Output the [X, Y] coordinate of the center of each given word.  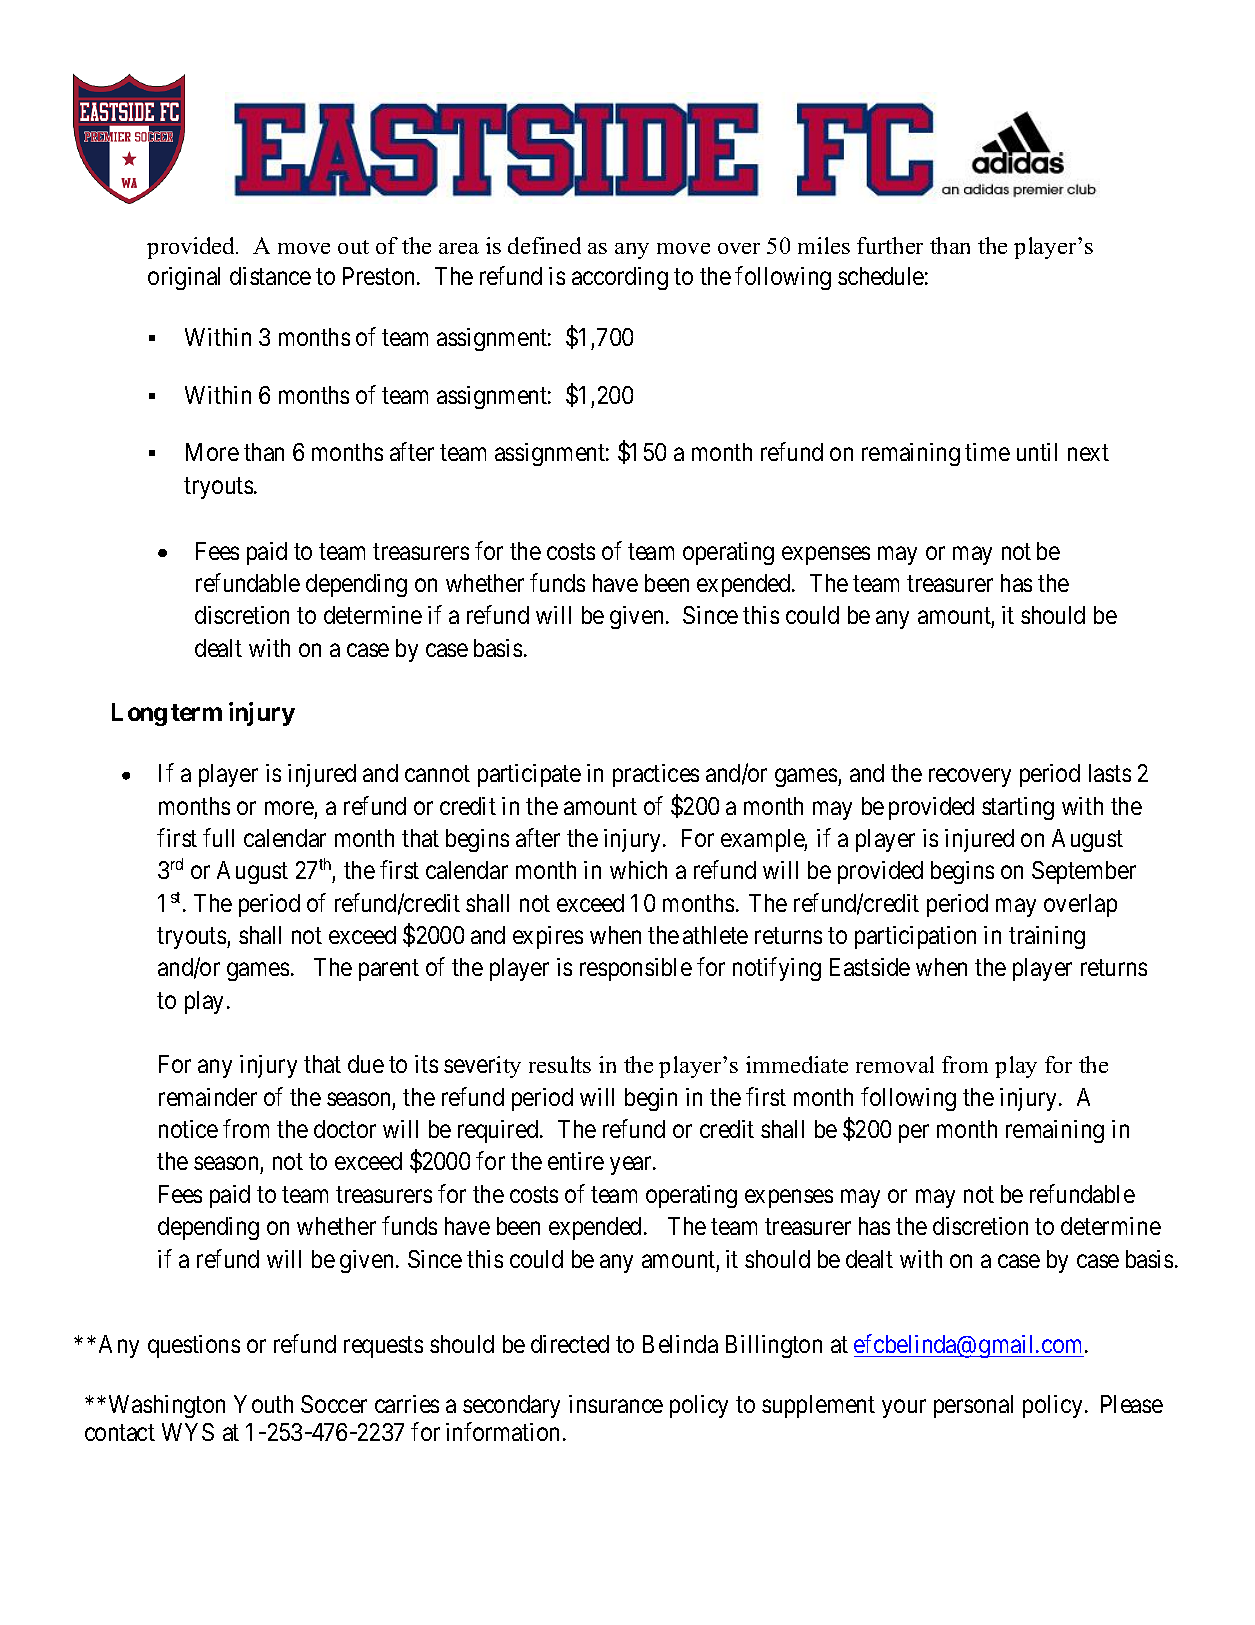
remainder [208, 1097]
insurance [616, 1404]
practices [656, 775]
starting [1018, 808]
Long [139, 714]
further [890, 245]
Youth [263, 1404]
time [987, 452]
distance [270, 276]
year [632, 1166]
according [620, 278]
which [638, 870]
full [218, 837]
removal [895, 1064]
